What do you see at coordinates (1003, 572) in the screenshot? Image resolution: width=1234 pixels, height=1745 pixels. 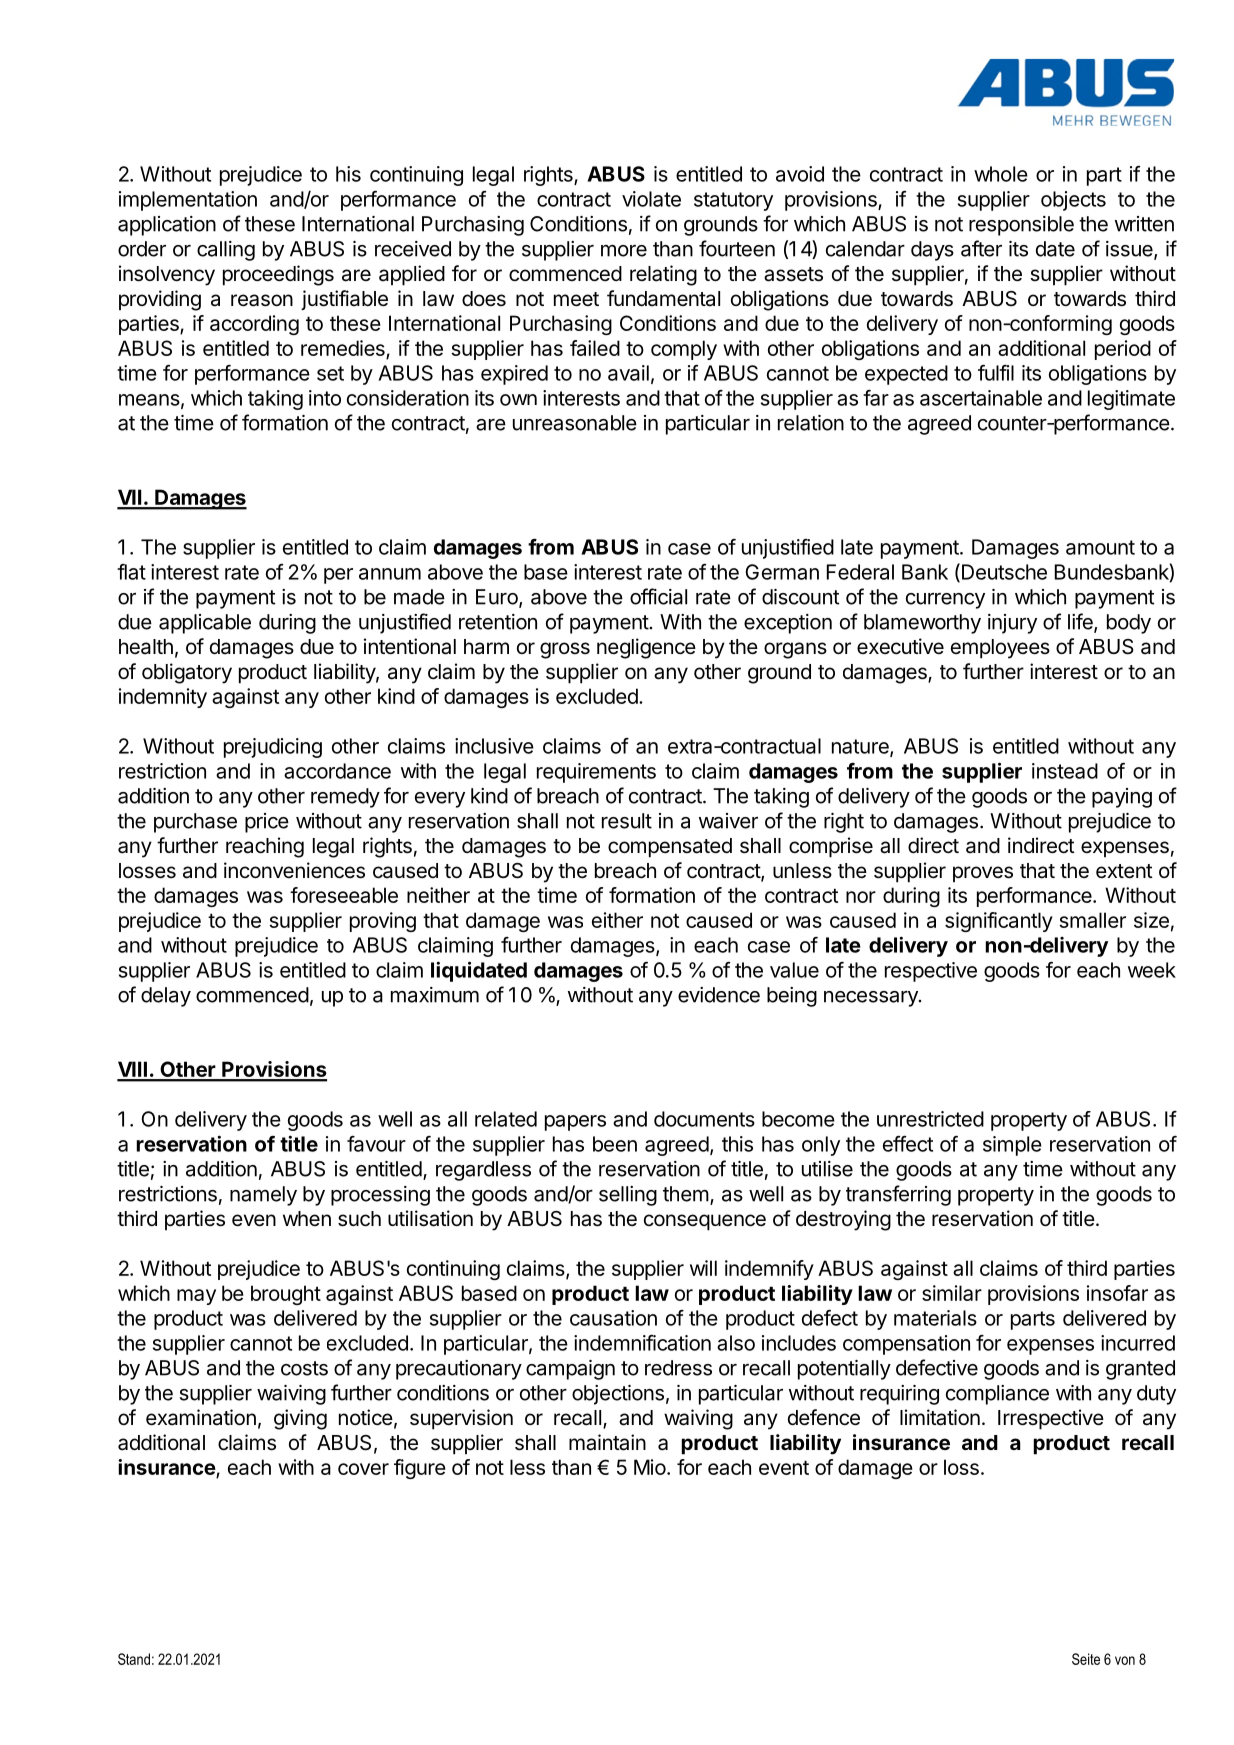 I see `Deutsche` at bounding box center [1003, 572].
